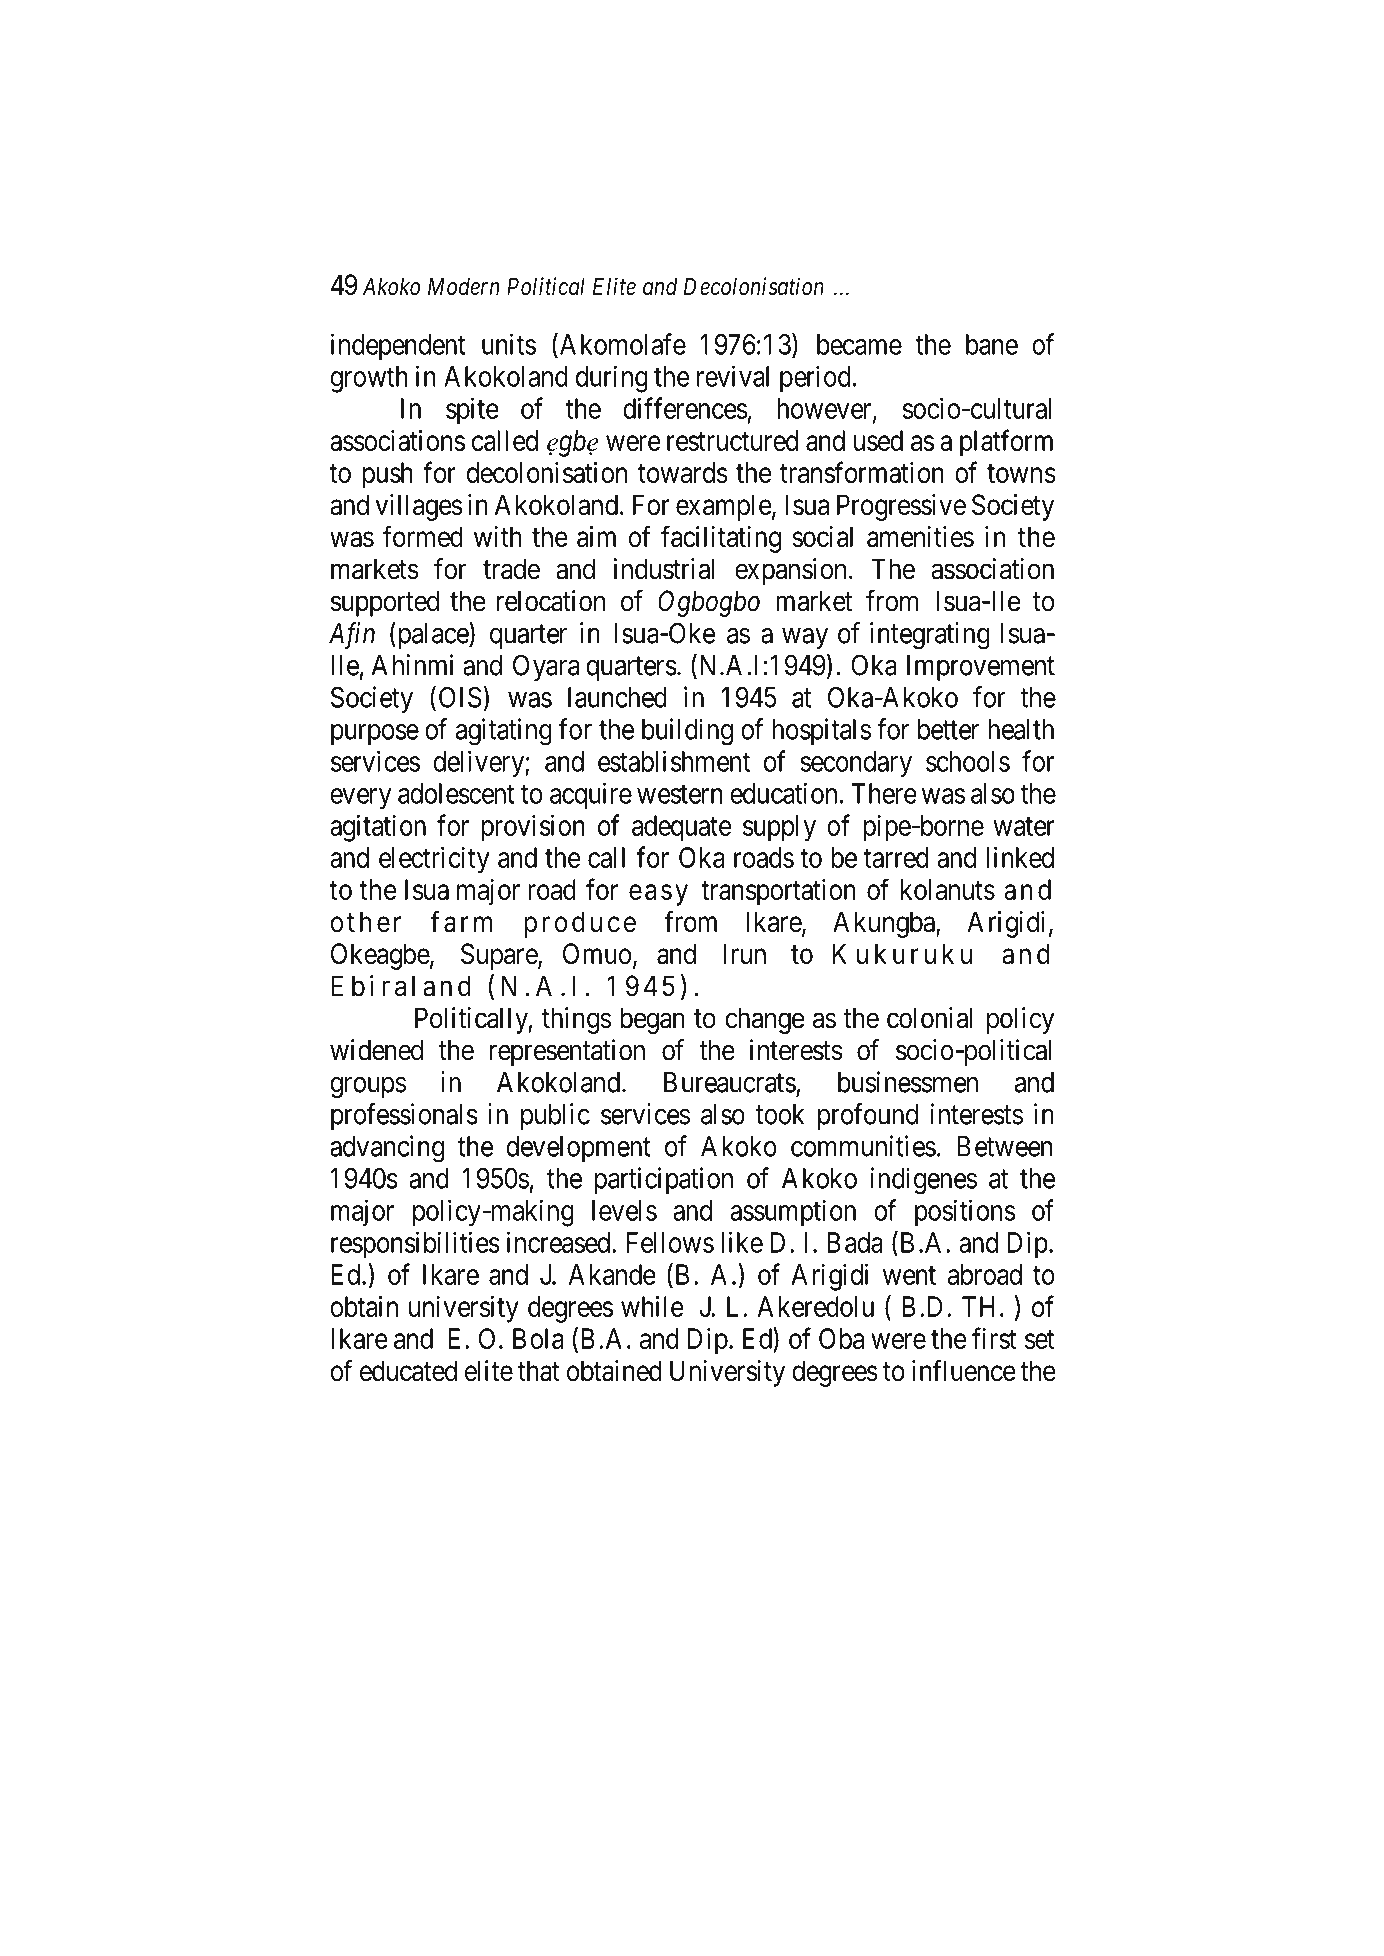 The image size is (1384, 1956). What do you see at coordinates (664, 1180) in the image?
I see `participation` at bounding box center [664, 1180].
